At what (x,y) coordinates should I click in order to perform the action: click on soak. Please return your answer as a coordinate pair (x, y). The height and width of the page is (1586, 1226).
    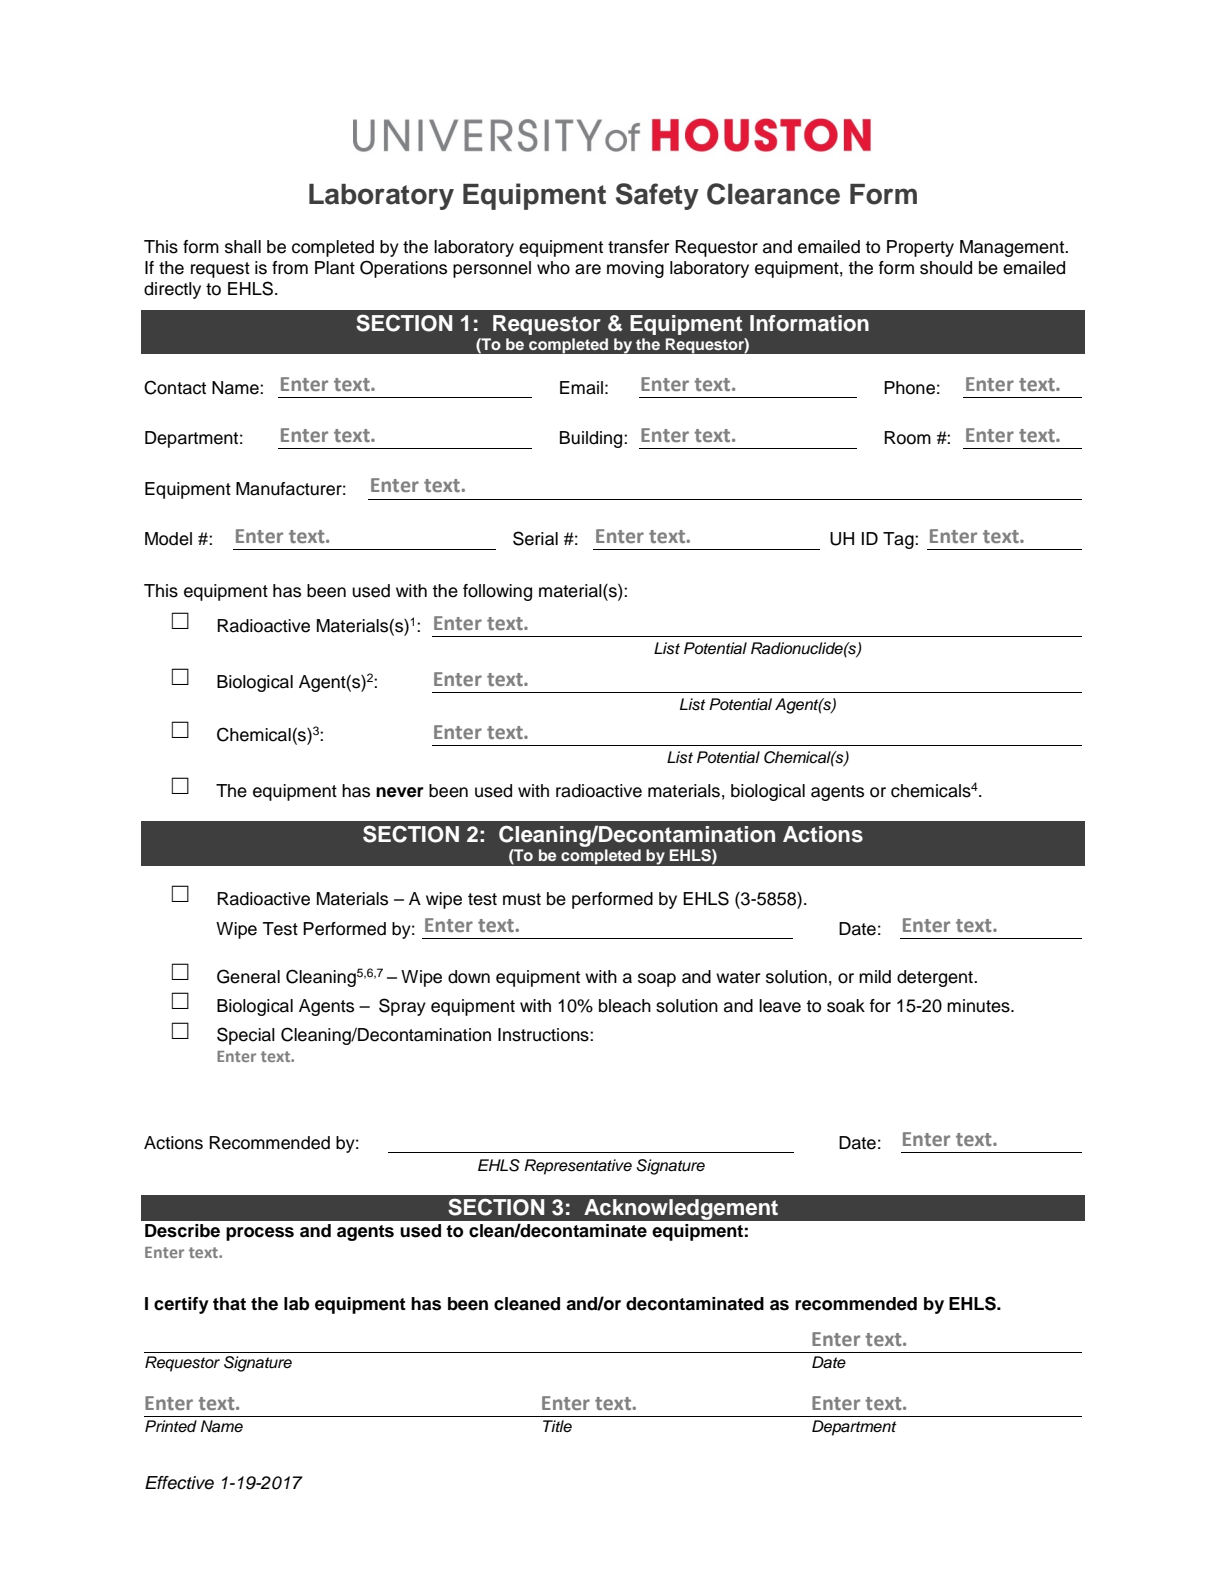
    Looking at the image, I should click on (846, 1006).
